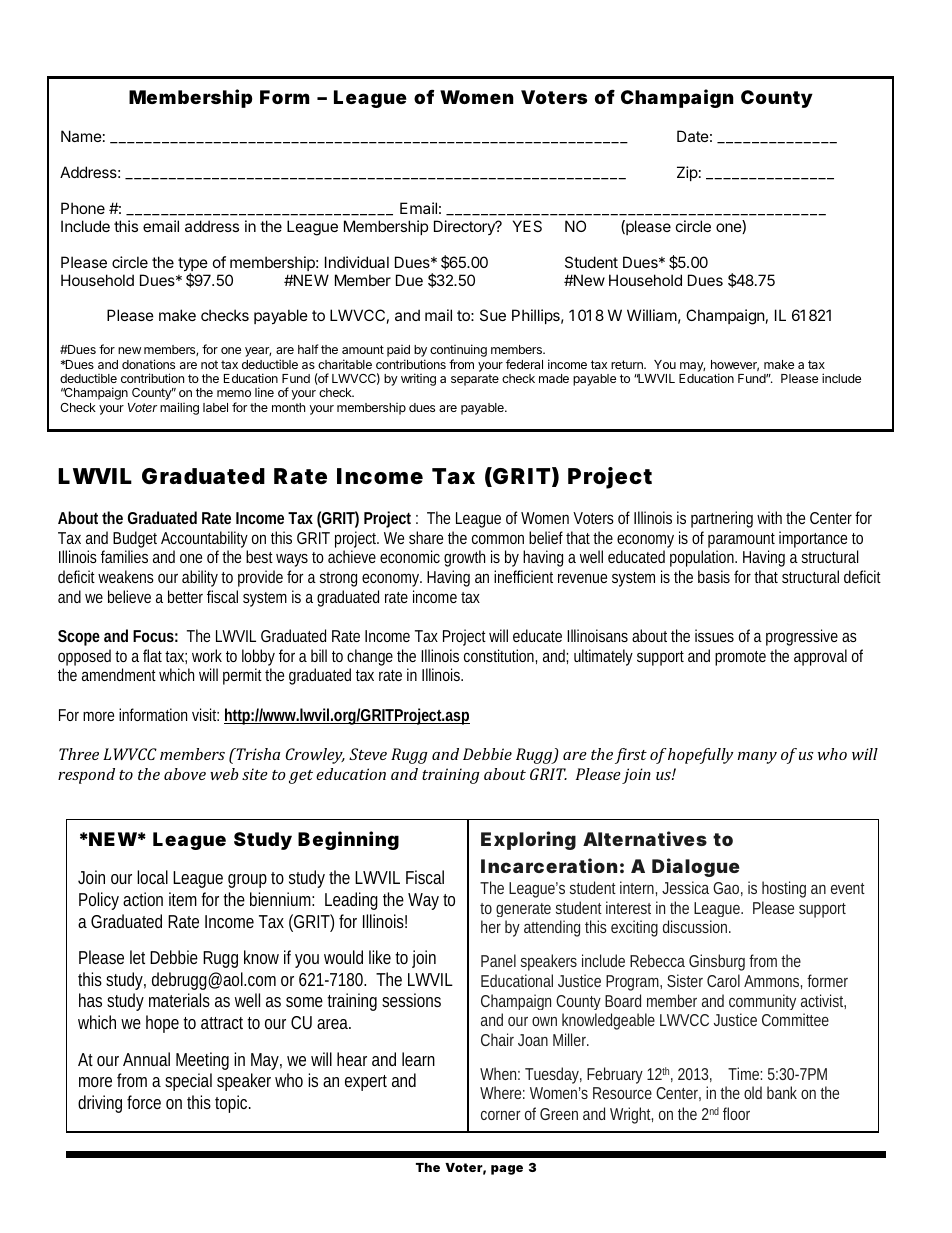 The image size is (952, 1233). I want to click on with, so click(769, 517).
